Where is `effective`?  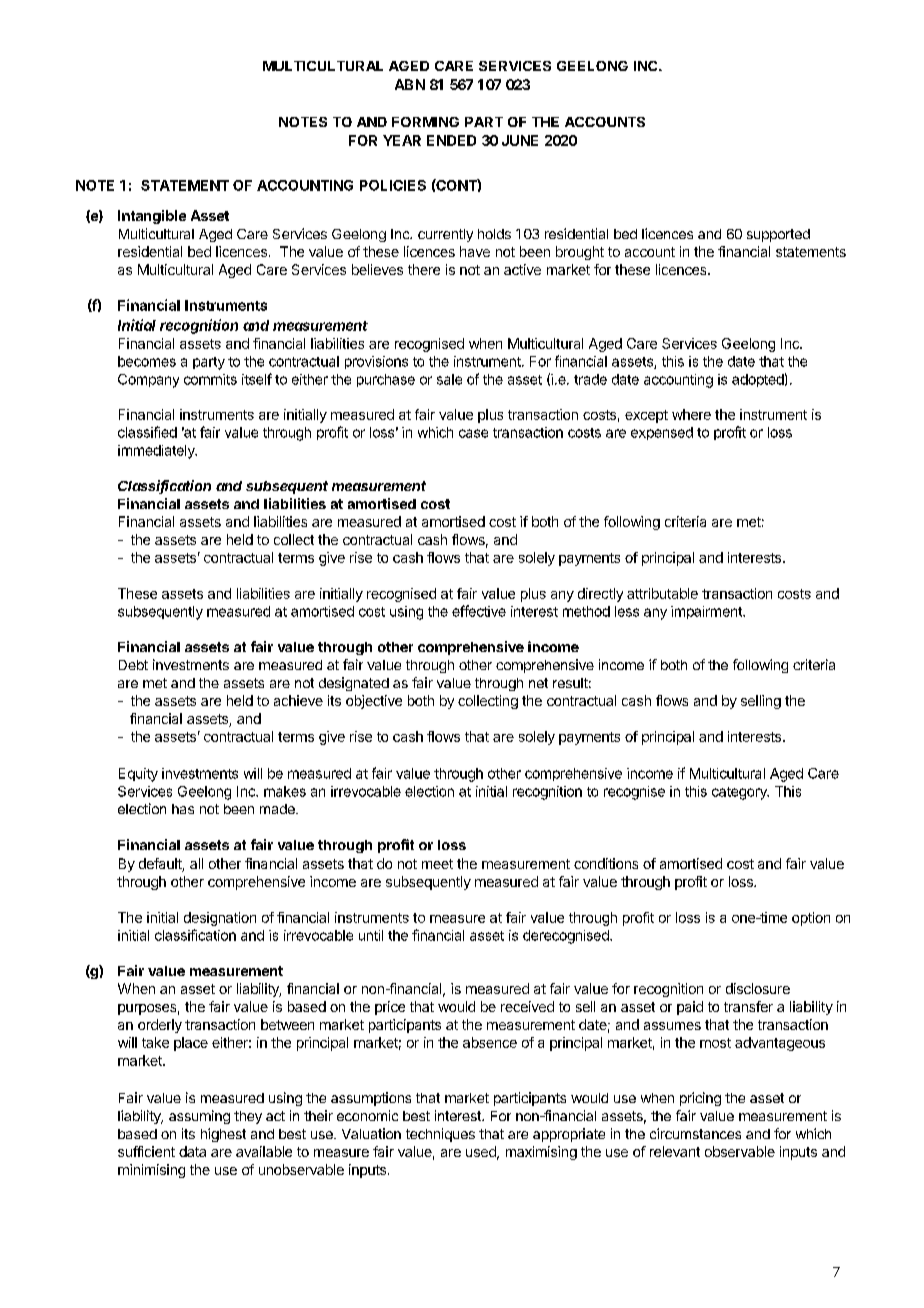 effective is located at coordinates (479, 611).
